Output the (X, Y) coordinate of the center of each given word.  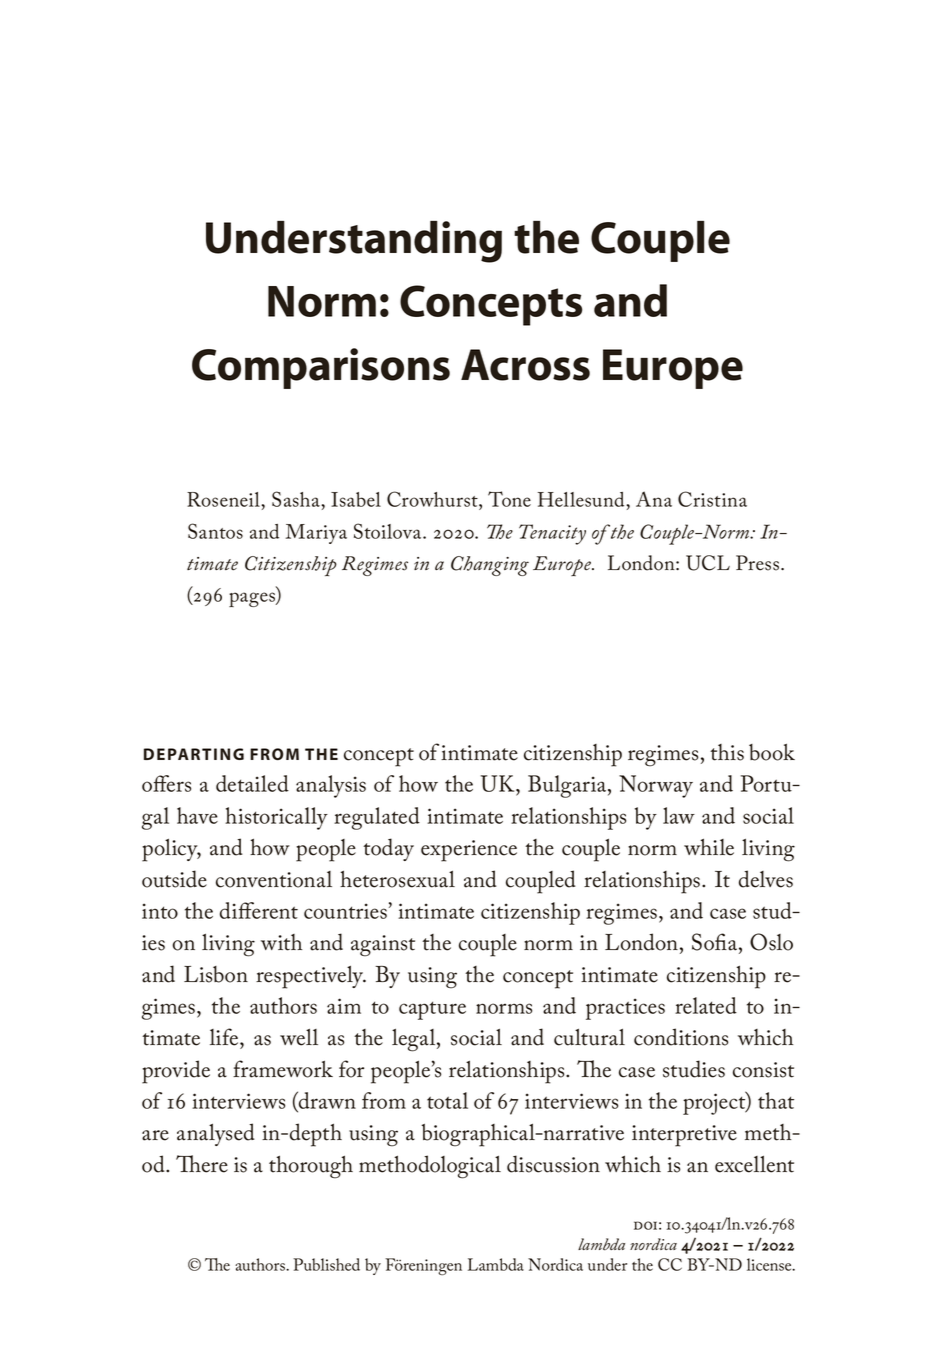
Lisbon (216, 974)
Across (525, 365)
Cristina (712, 499)
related (706, 1005)
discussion (553, 1164)
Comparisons (321, 368)
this (727, 752)
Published (326, 1264)
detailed (252, 783)
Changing (490, 566)
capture (432, 1010)
